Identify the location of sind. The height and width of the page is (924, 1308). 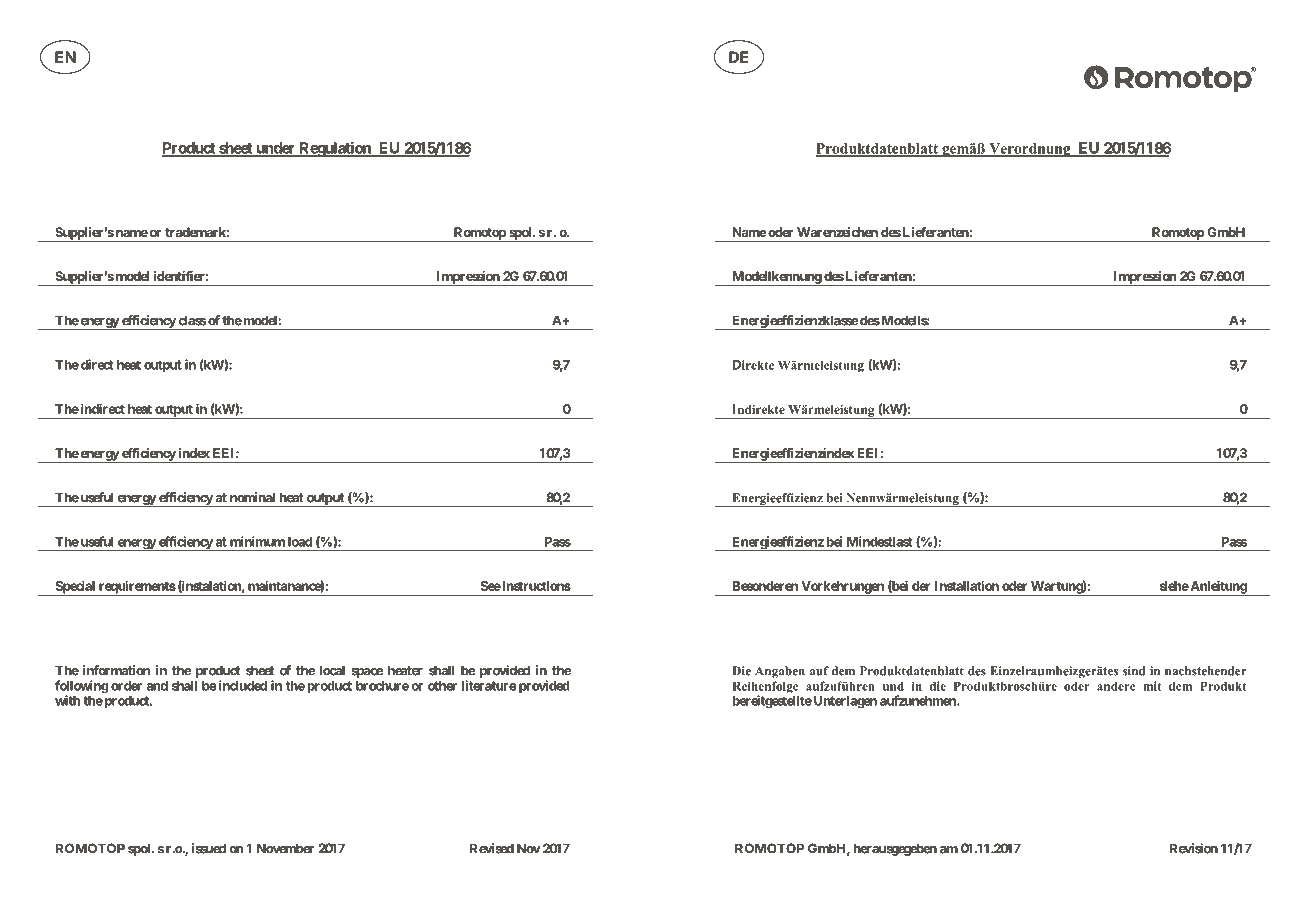
(1134, 671).
